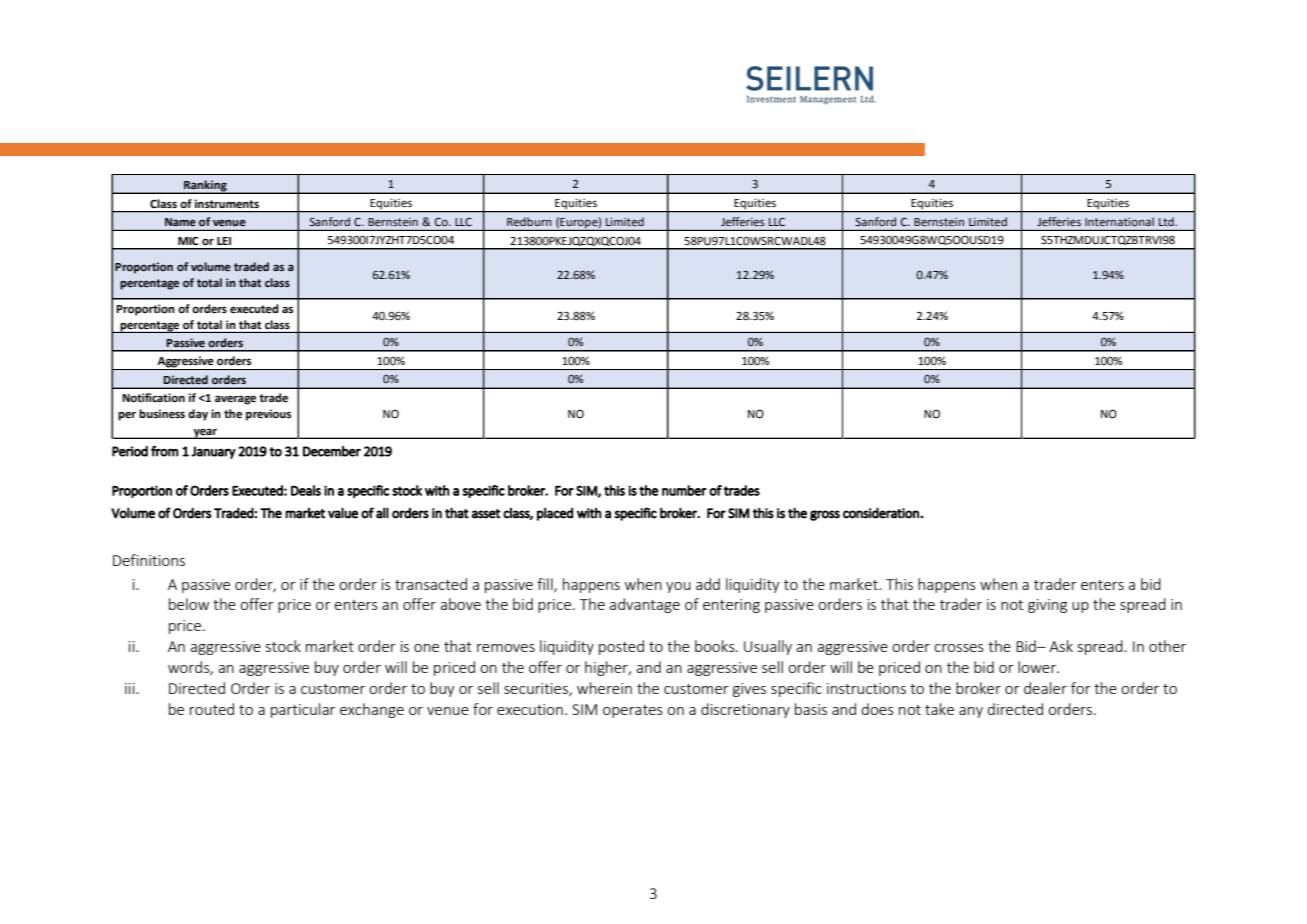 This screenshot has width=1307, height=924. What do you see at coordinates (268, 415) in the screenshot?
I see `previous` at bounding box center [268, 415].
